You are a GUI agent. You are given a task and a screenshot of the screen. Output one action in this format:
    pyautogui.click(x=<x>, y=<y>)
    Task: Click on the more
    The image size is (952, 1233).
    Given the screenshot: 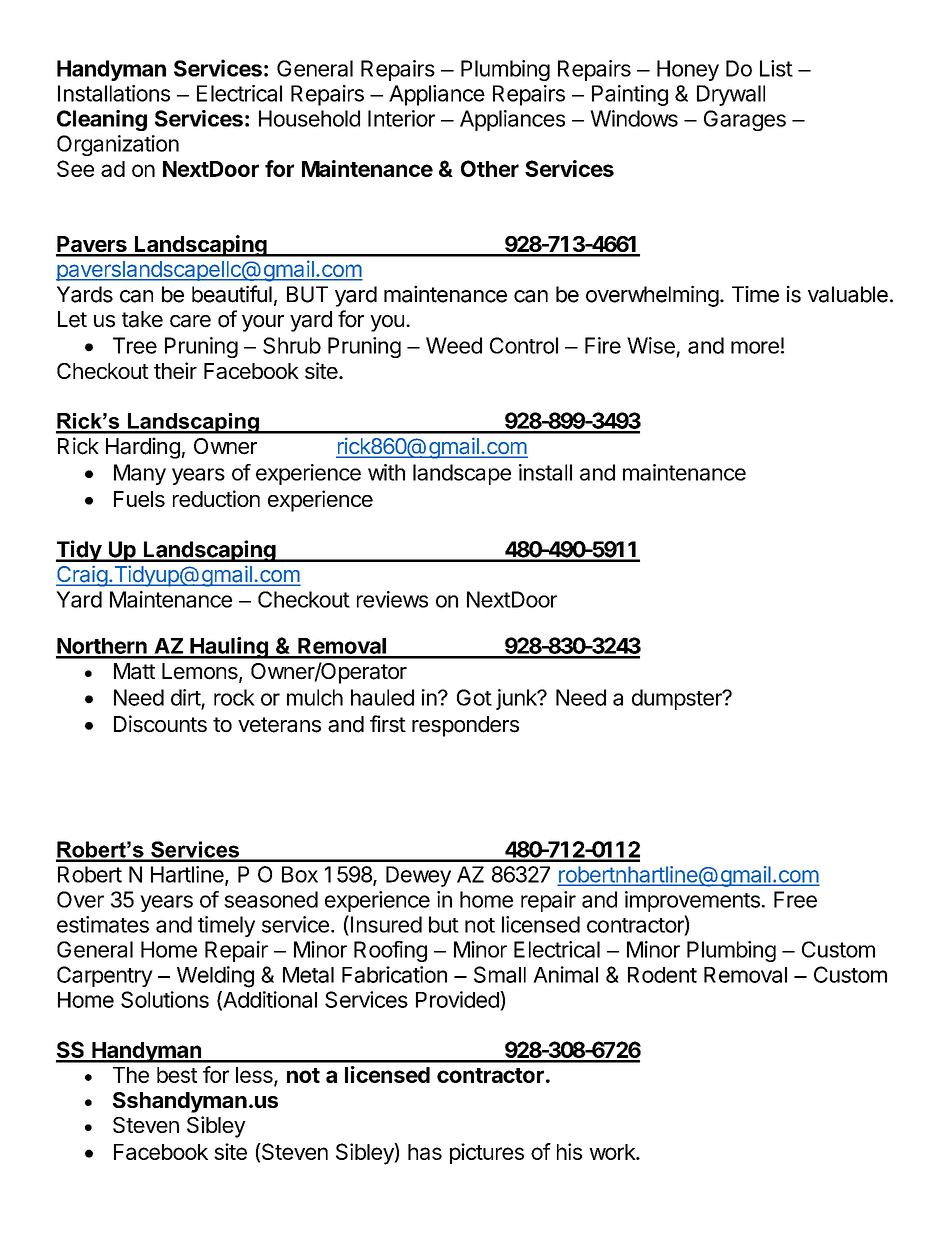 What is the action you would take?
    pyautogui.click(x=755, y=347)
